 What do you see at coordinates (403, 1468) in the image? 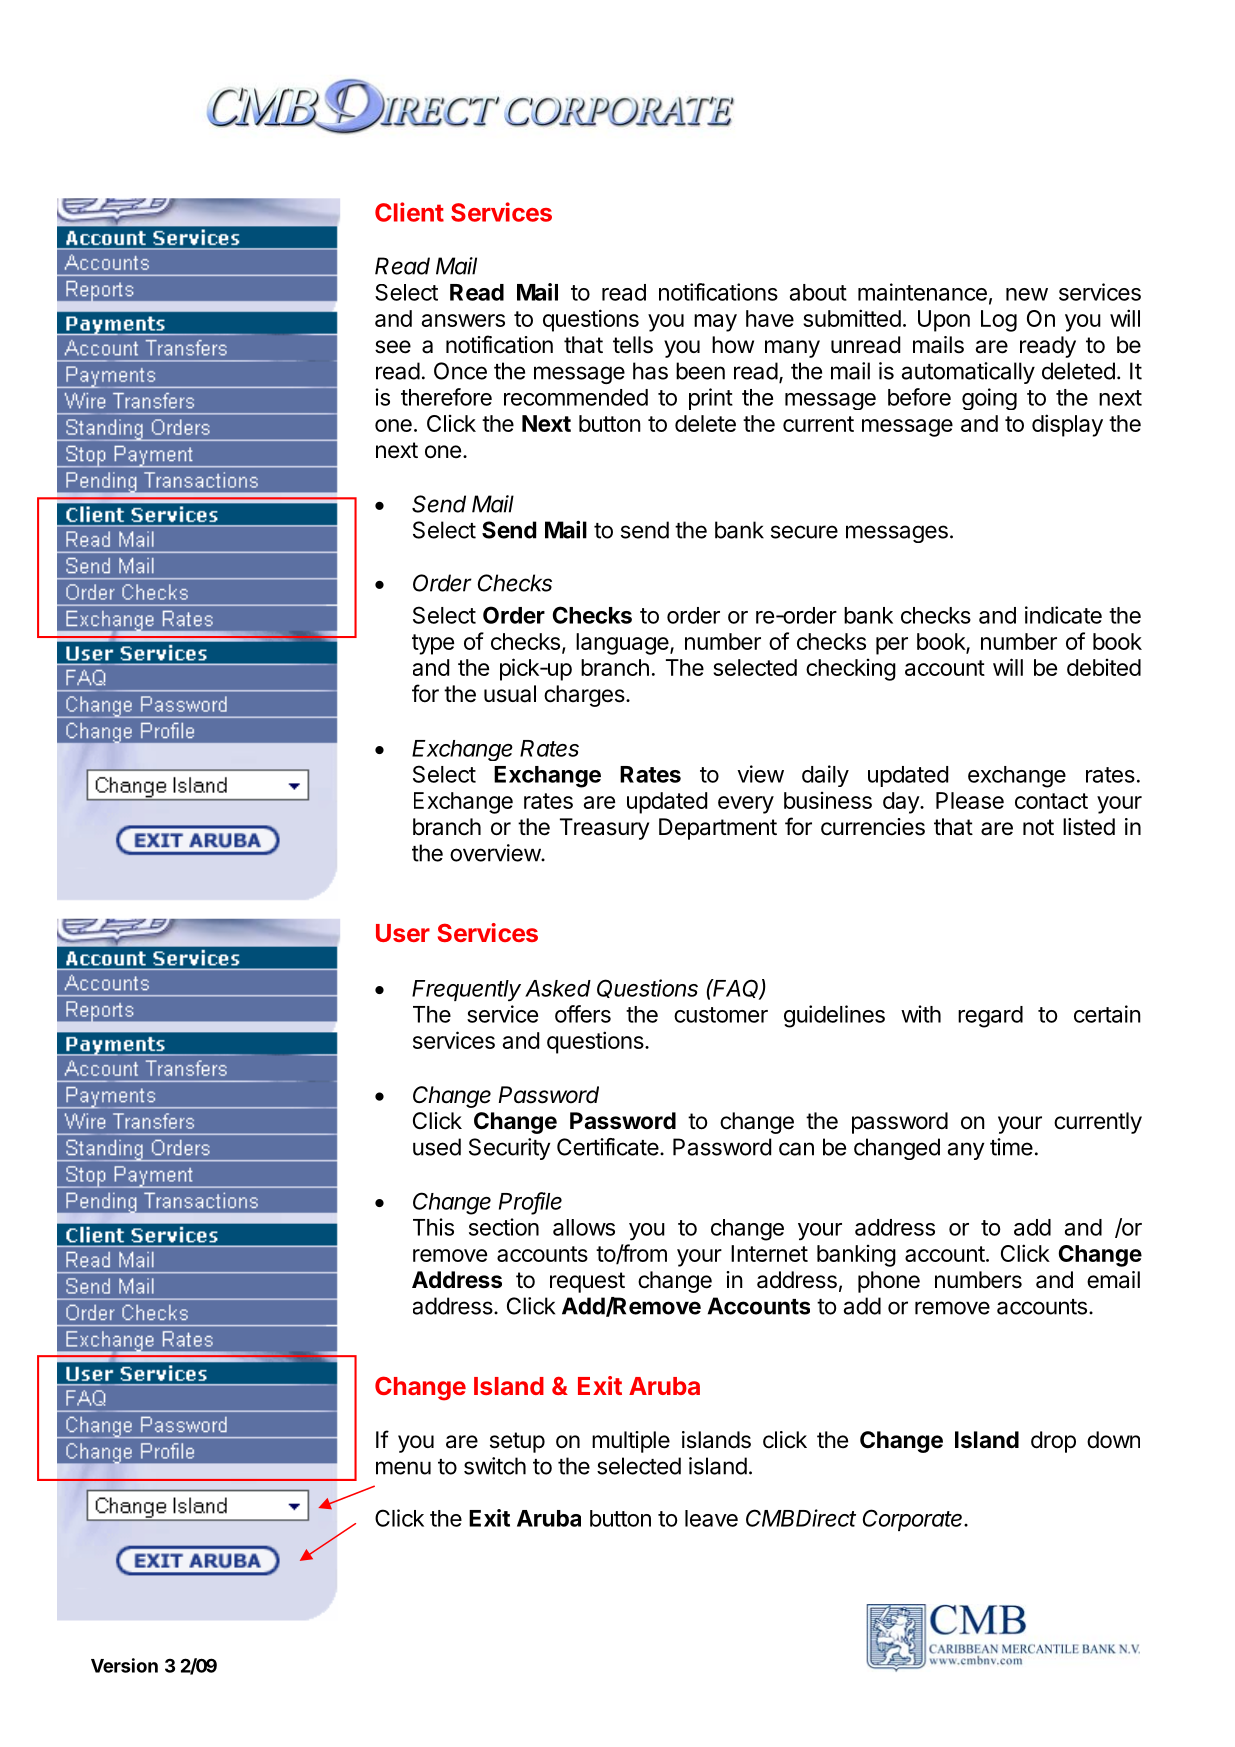
I see `menu` at bounding box center [403, 1468].
